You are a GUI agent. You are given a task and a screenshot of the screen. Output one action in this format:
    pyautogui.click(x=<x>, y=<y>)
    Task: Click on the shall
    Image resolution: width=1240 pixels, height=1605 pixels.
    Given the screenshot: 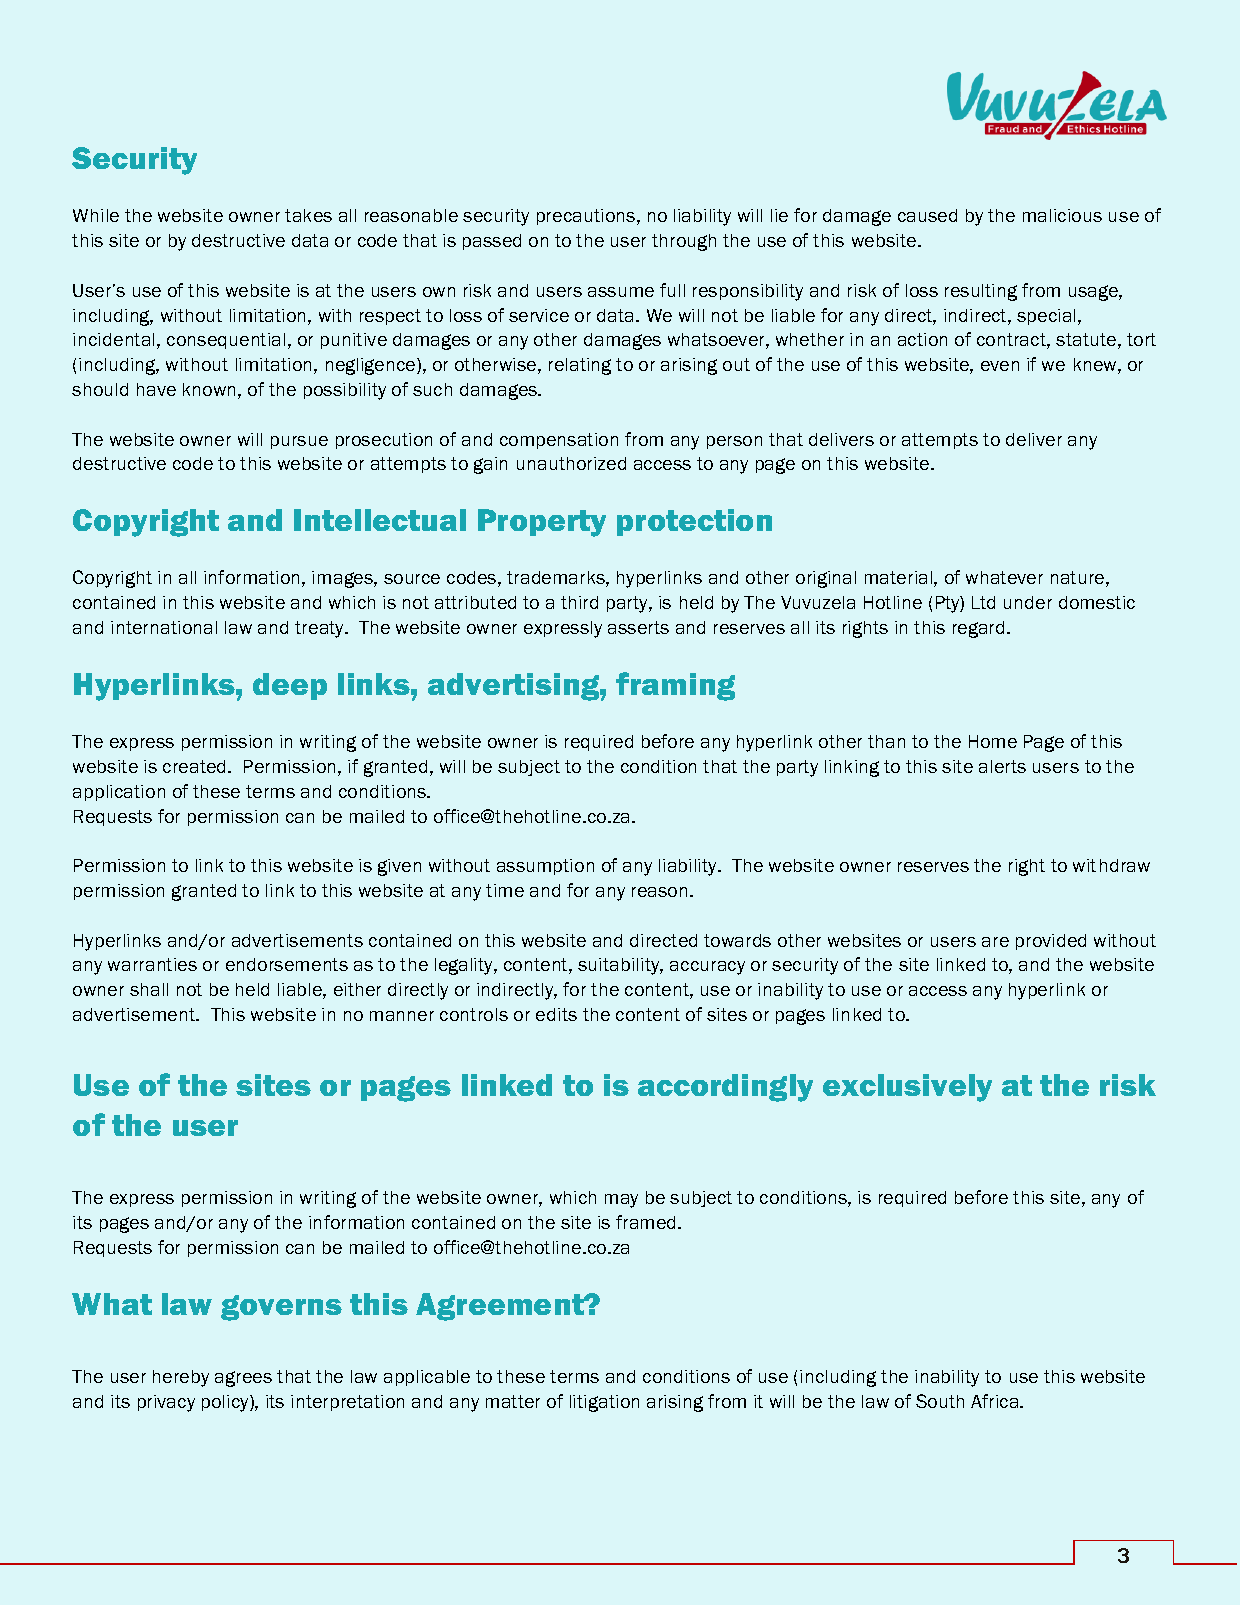 What is the action you would take?
    pyautogui.click(x=149, y=989)
